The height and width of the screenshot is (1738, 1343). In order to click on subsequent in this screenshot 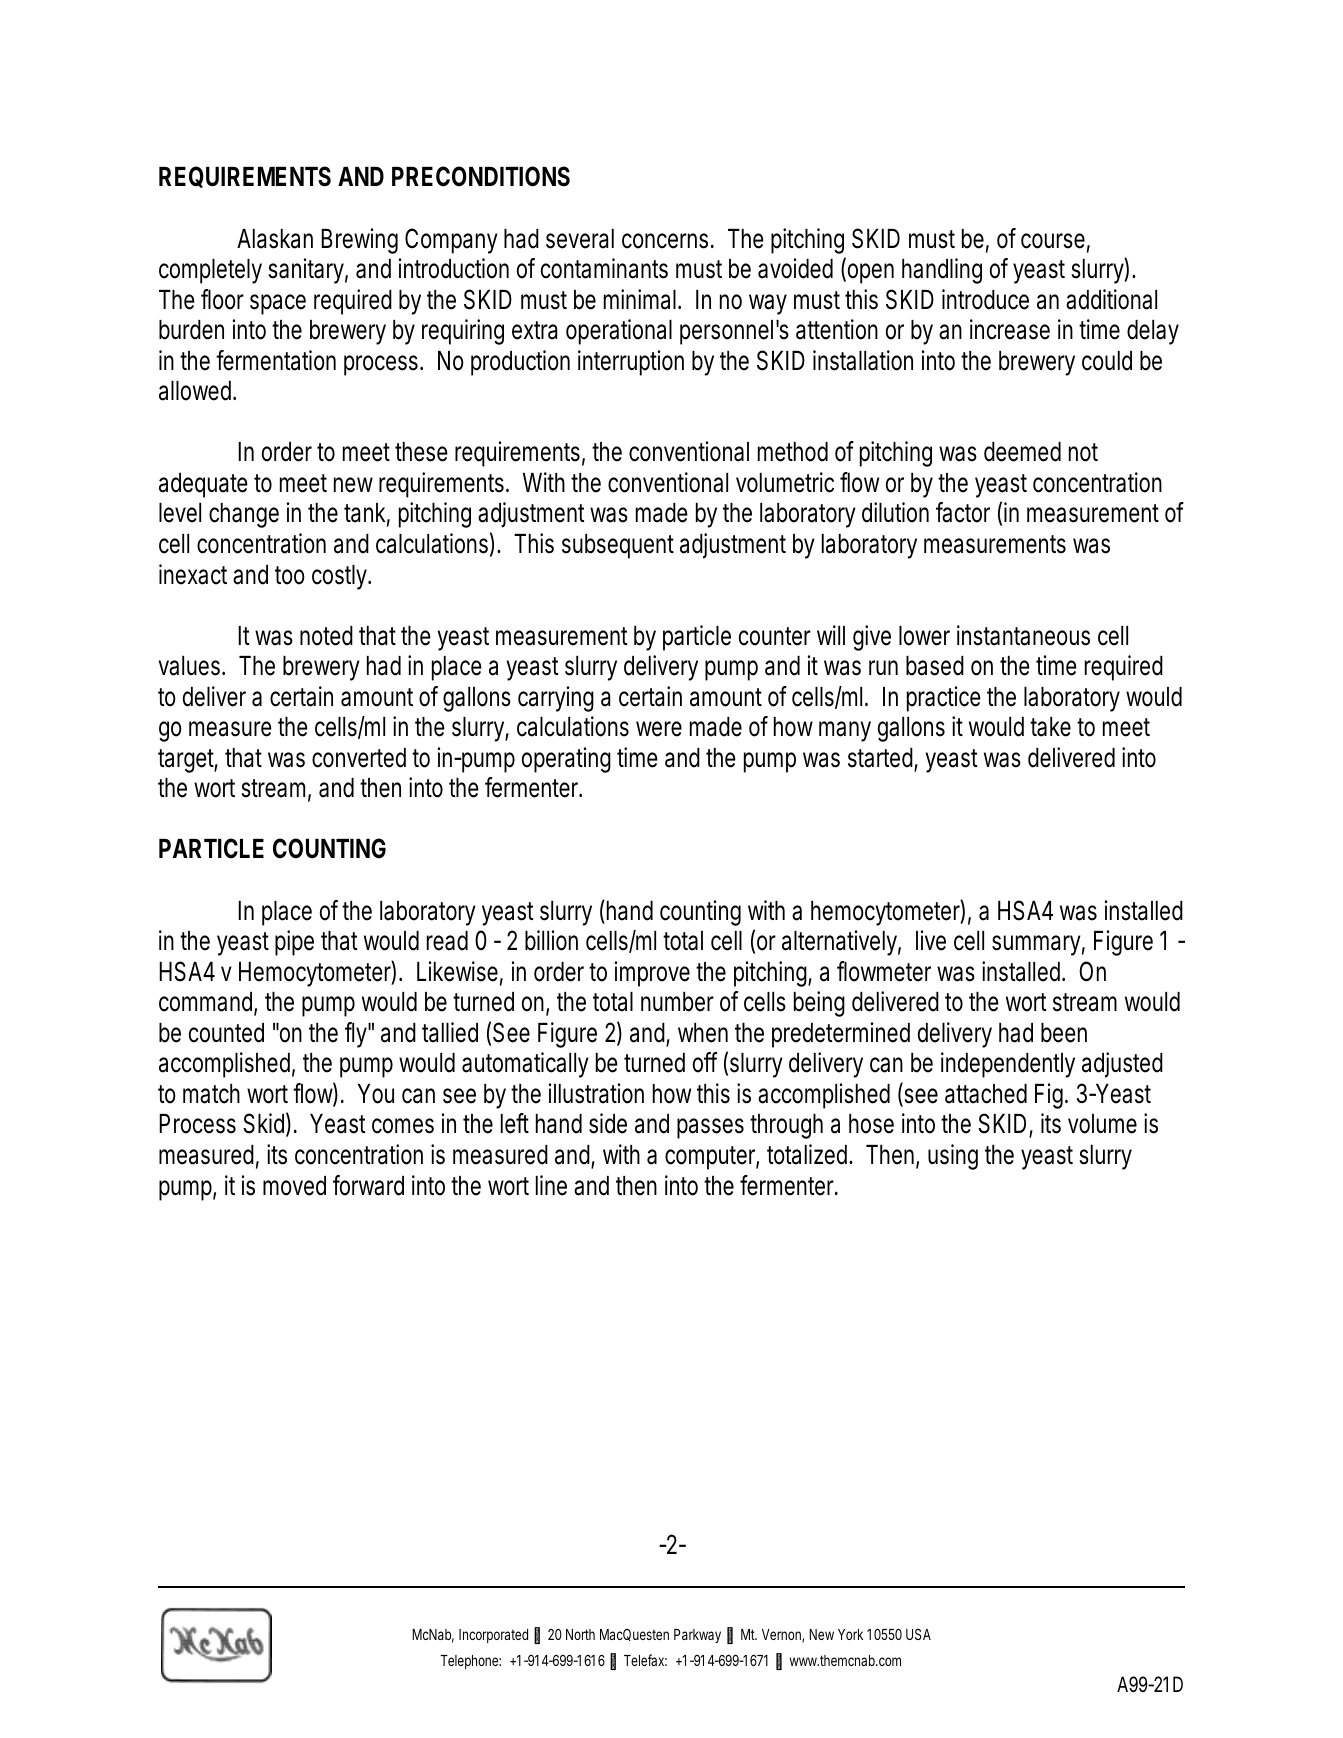, I will do `click(618, 546)`.
